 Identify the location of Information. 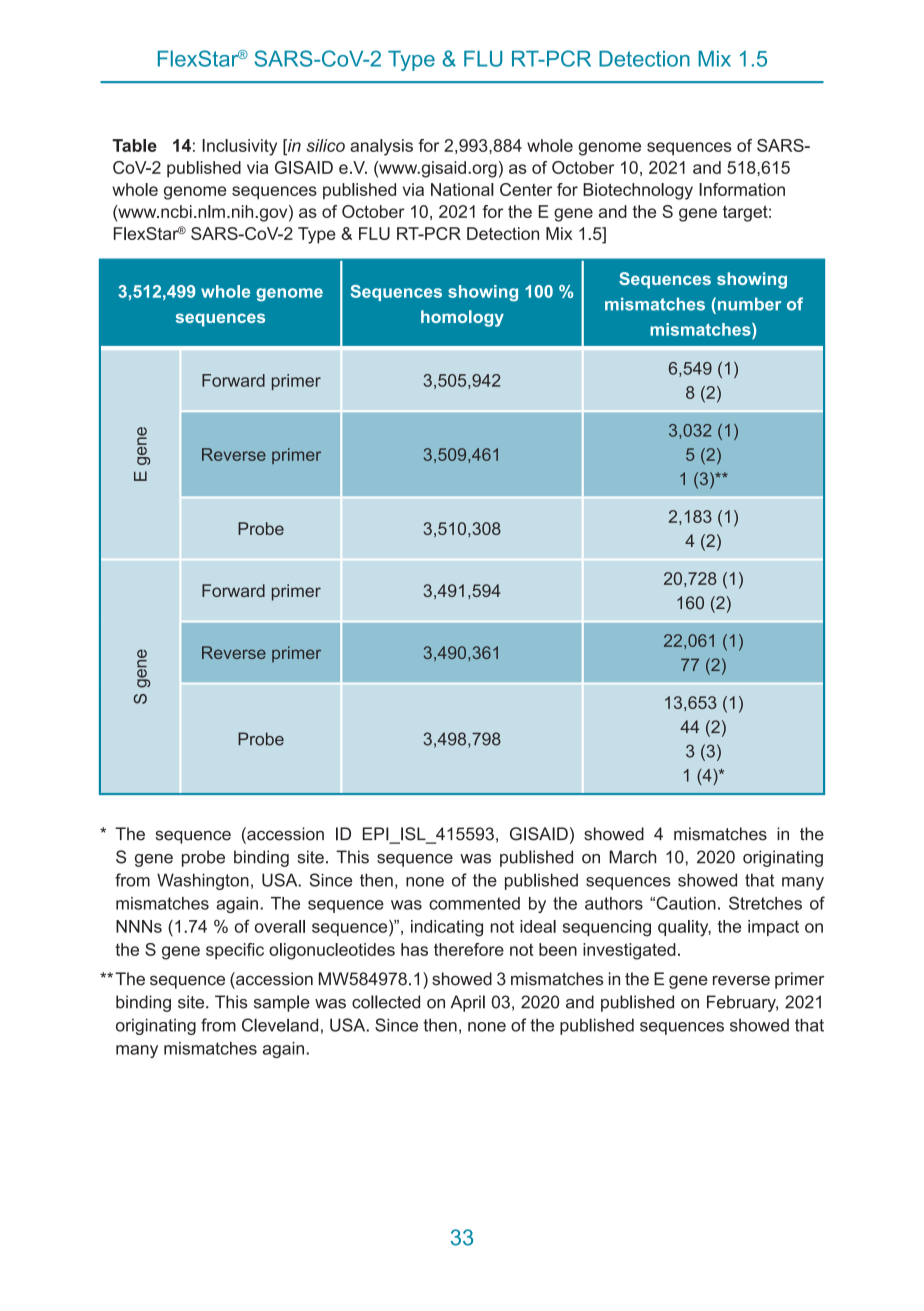
(742, 189).
